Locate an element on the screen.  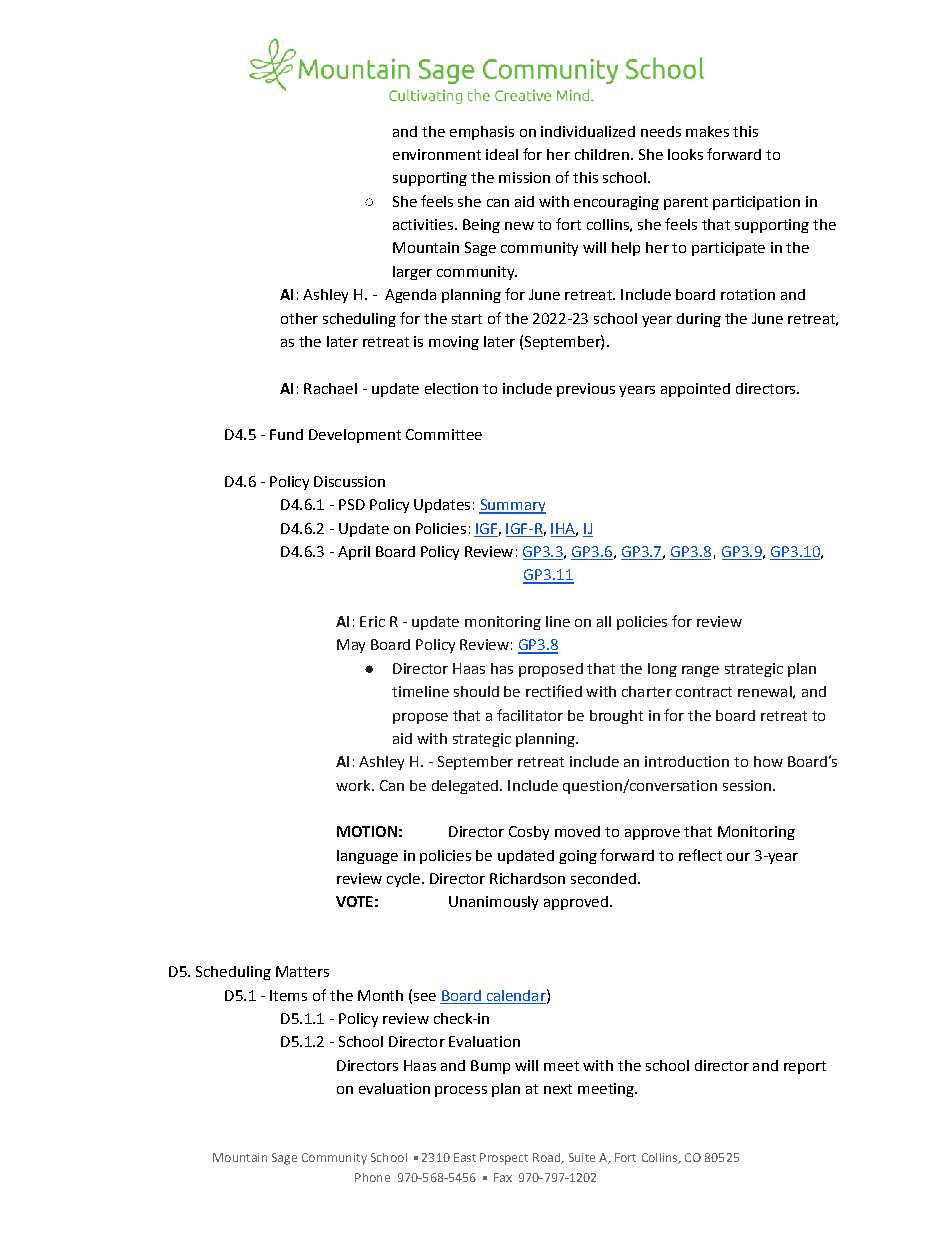
range is located at coordinates (700, 671).
